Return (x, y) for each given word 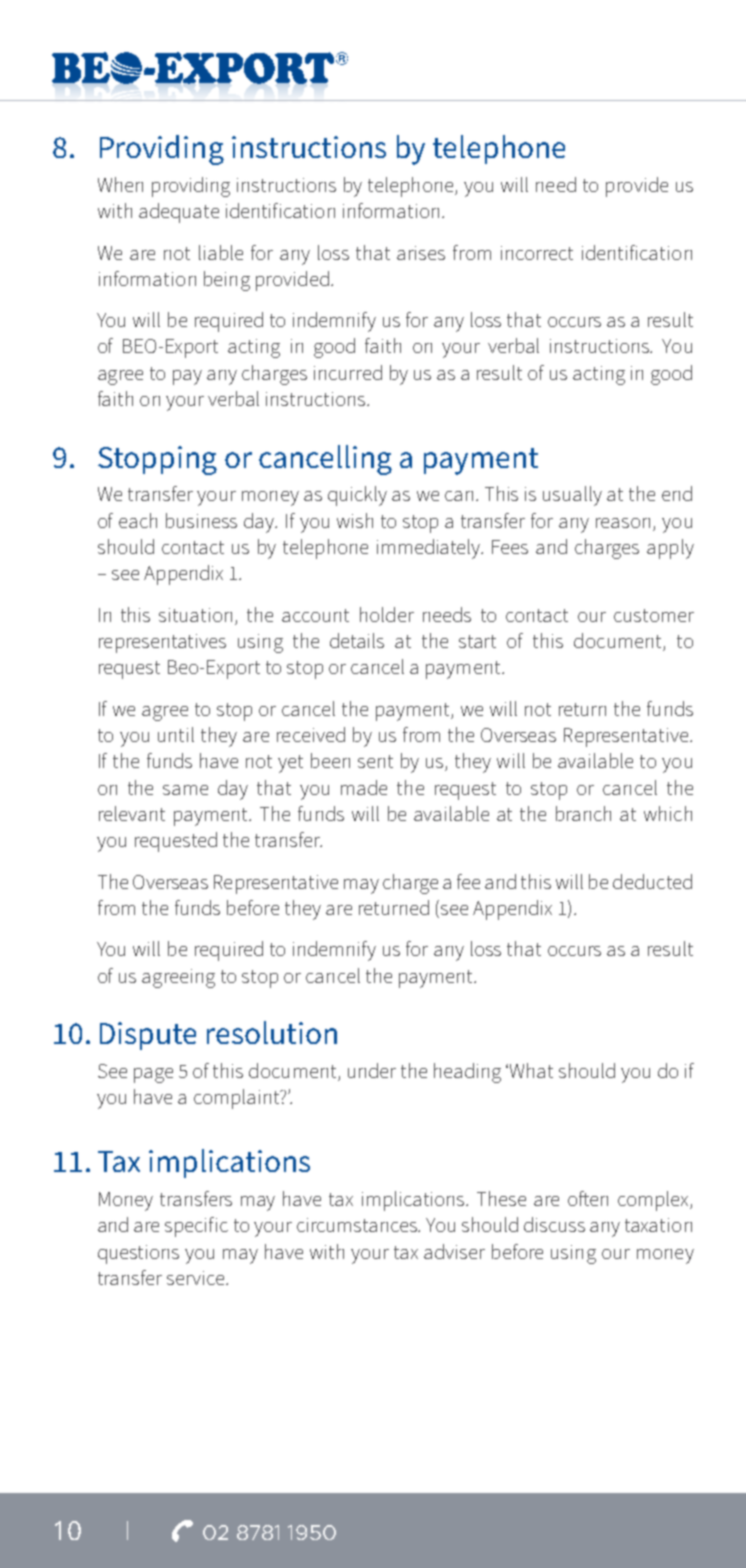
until (176, 734)
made (364, 787)
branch (583, 813)
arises (421, 253)
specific (196, 1227)
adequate (179, 213)
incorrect (537, 253)
